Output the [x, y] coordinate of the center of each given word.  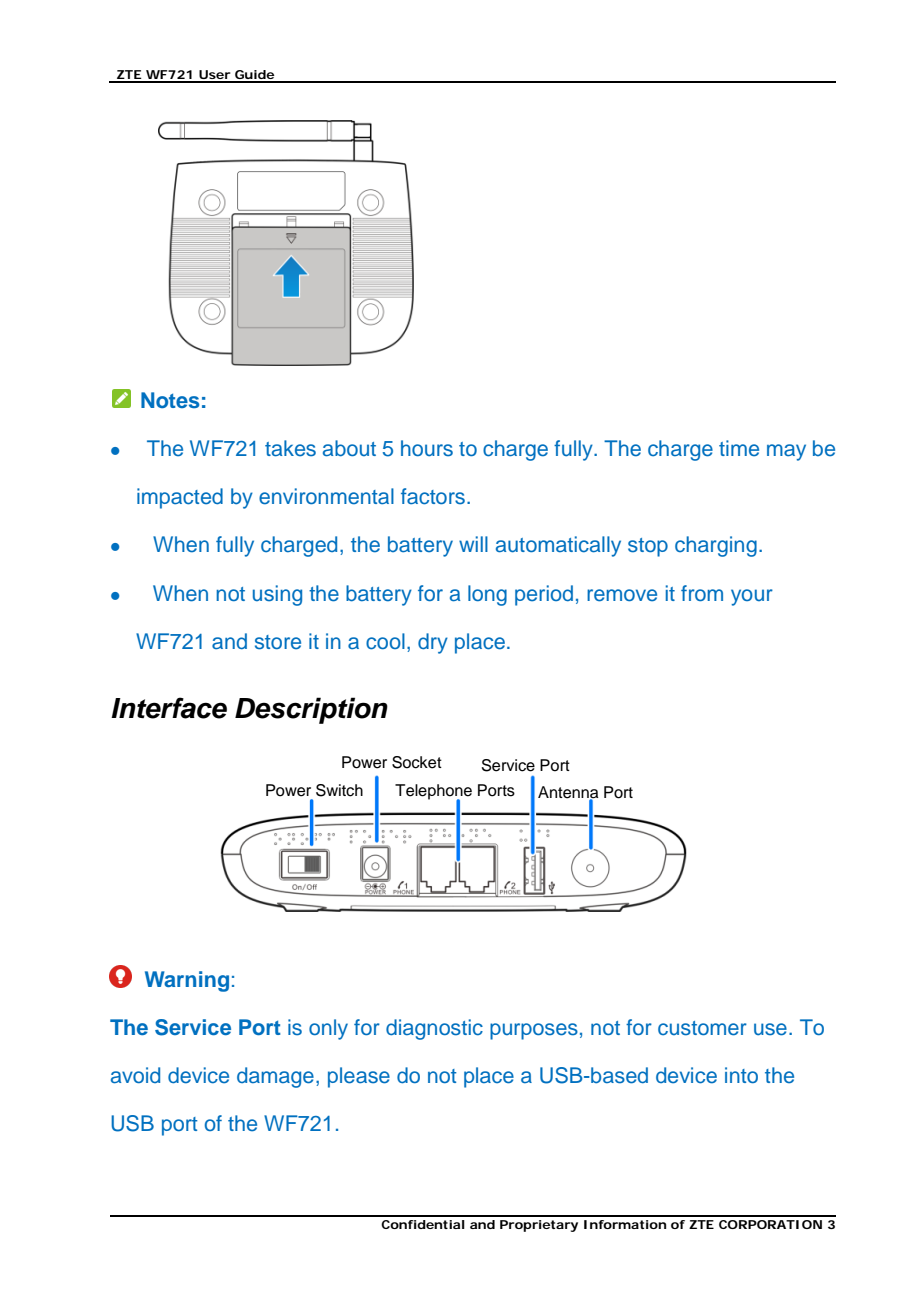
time [739, 448]
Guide [255, 76]
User [215, 76]
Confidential [423, 1224]
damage [275, 1077]
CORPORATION [770, 1224]
